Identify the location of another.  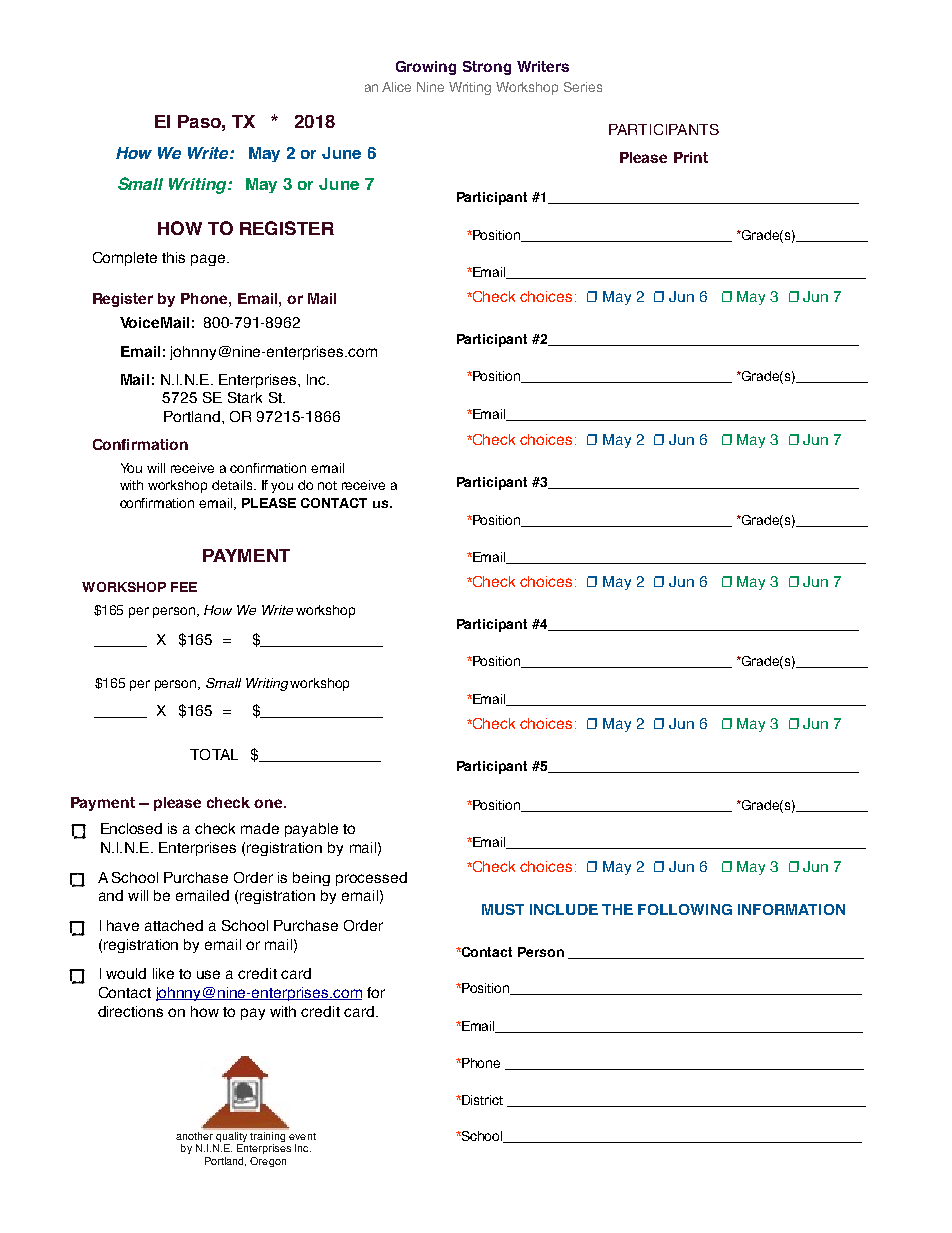
(195, 1134).
